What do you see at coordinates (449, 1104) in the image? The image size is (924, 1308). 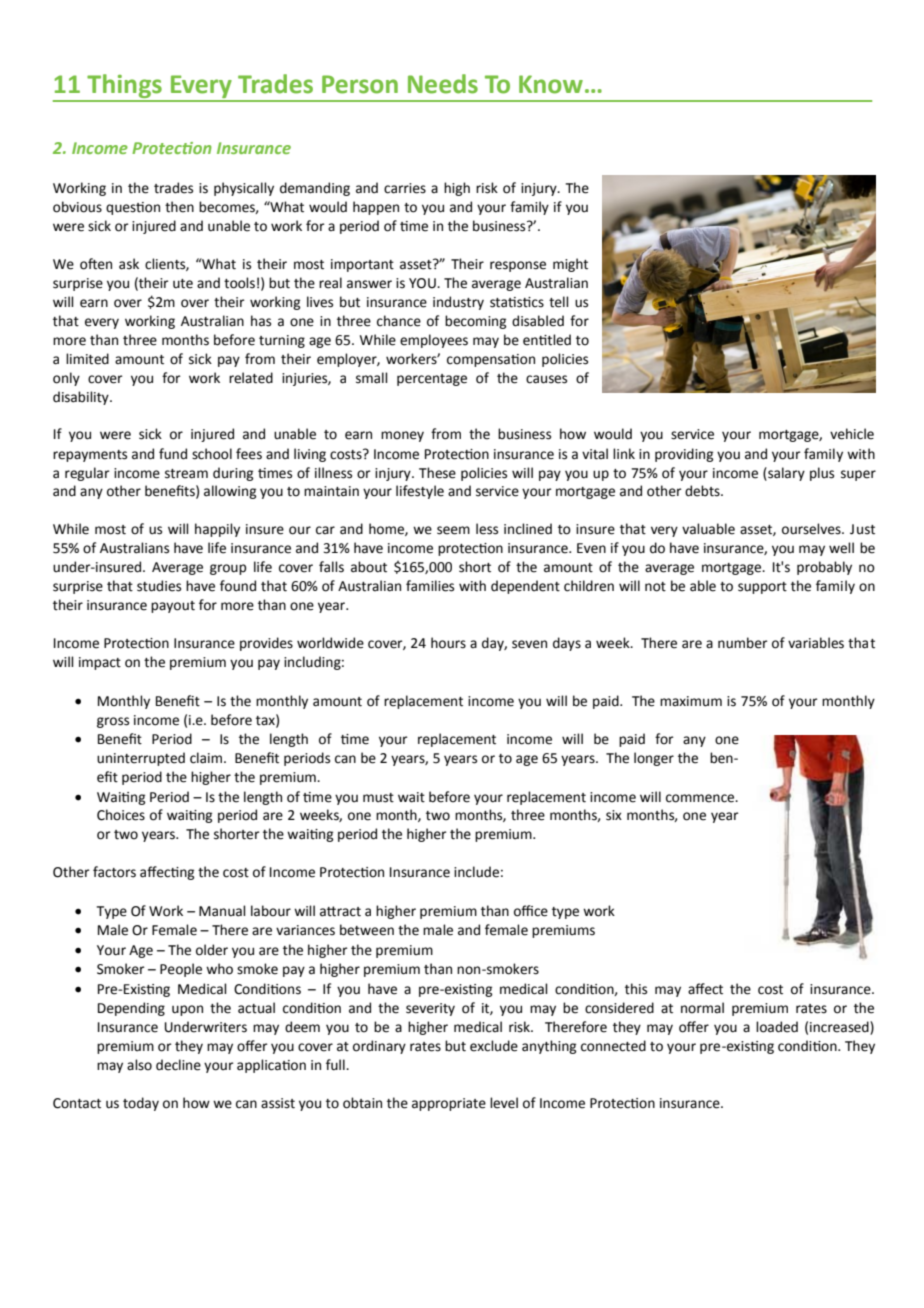 I see `appropriate` at bounding box center [449, 1104].
